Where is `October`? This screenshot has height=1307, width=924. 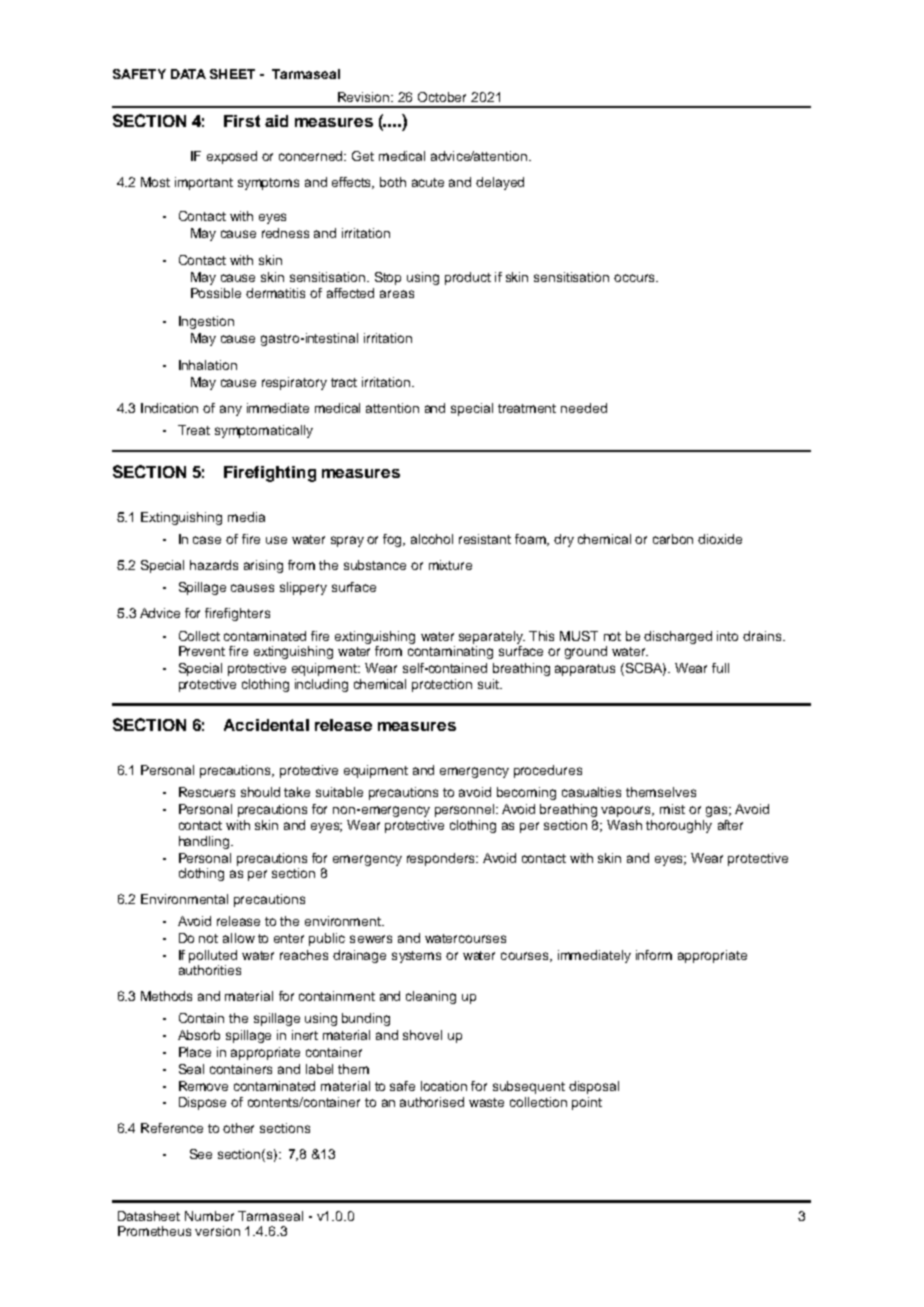 October is located at coordinates (442, 97).
